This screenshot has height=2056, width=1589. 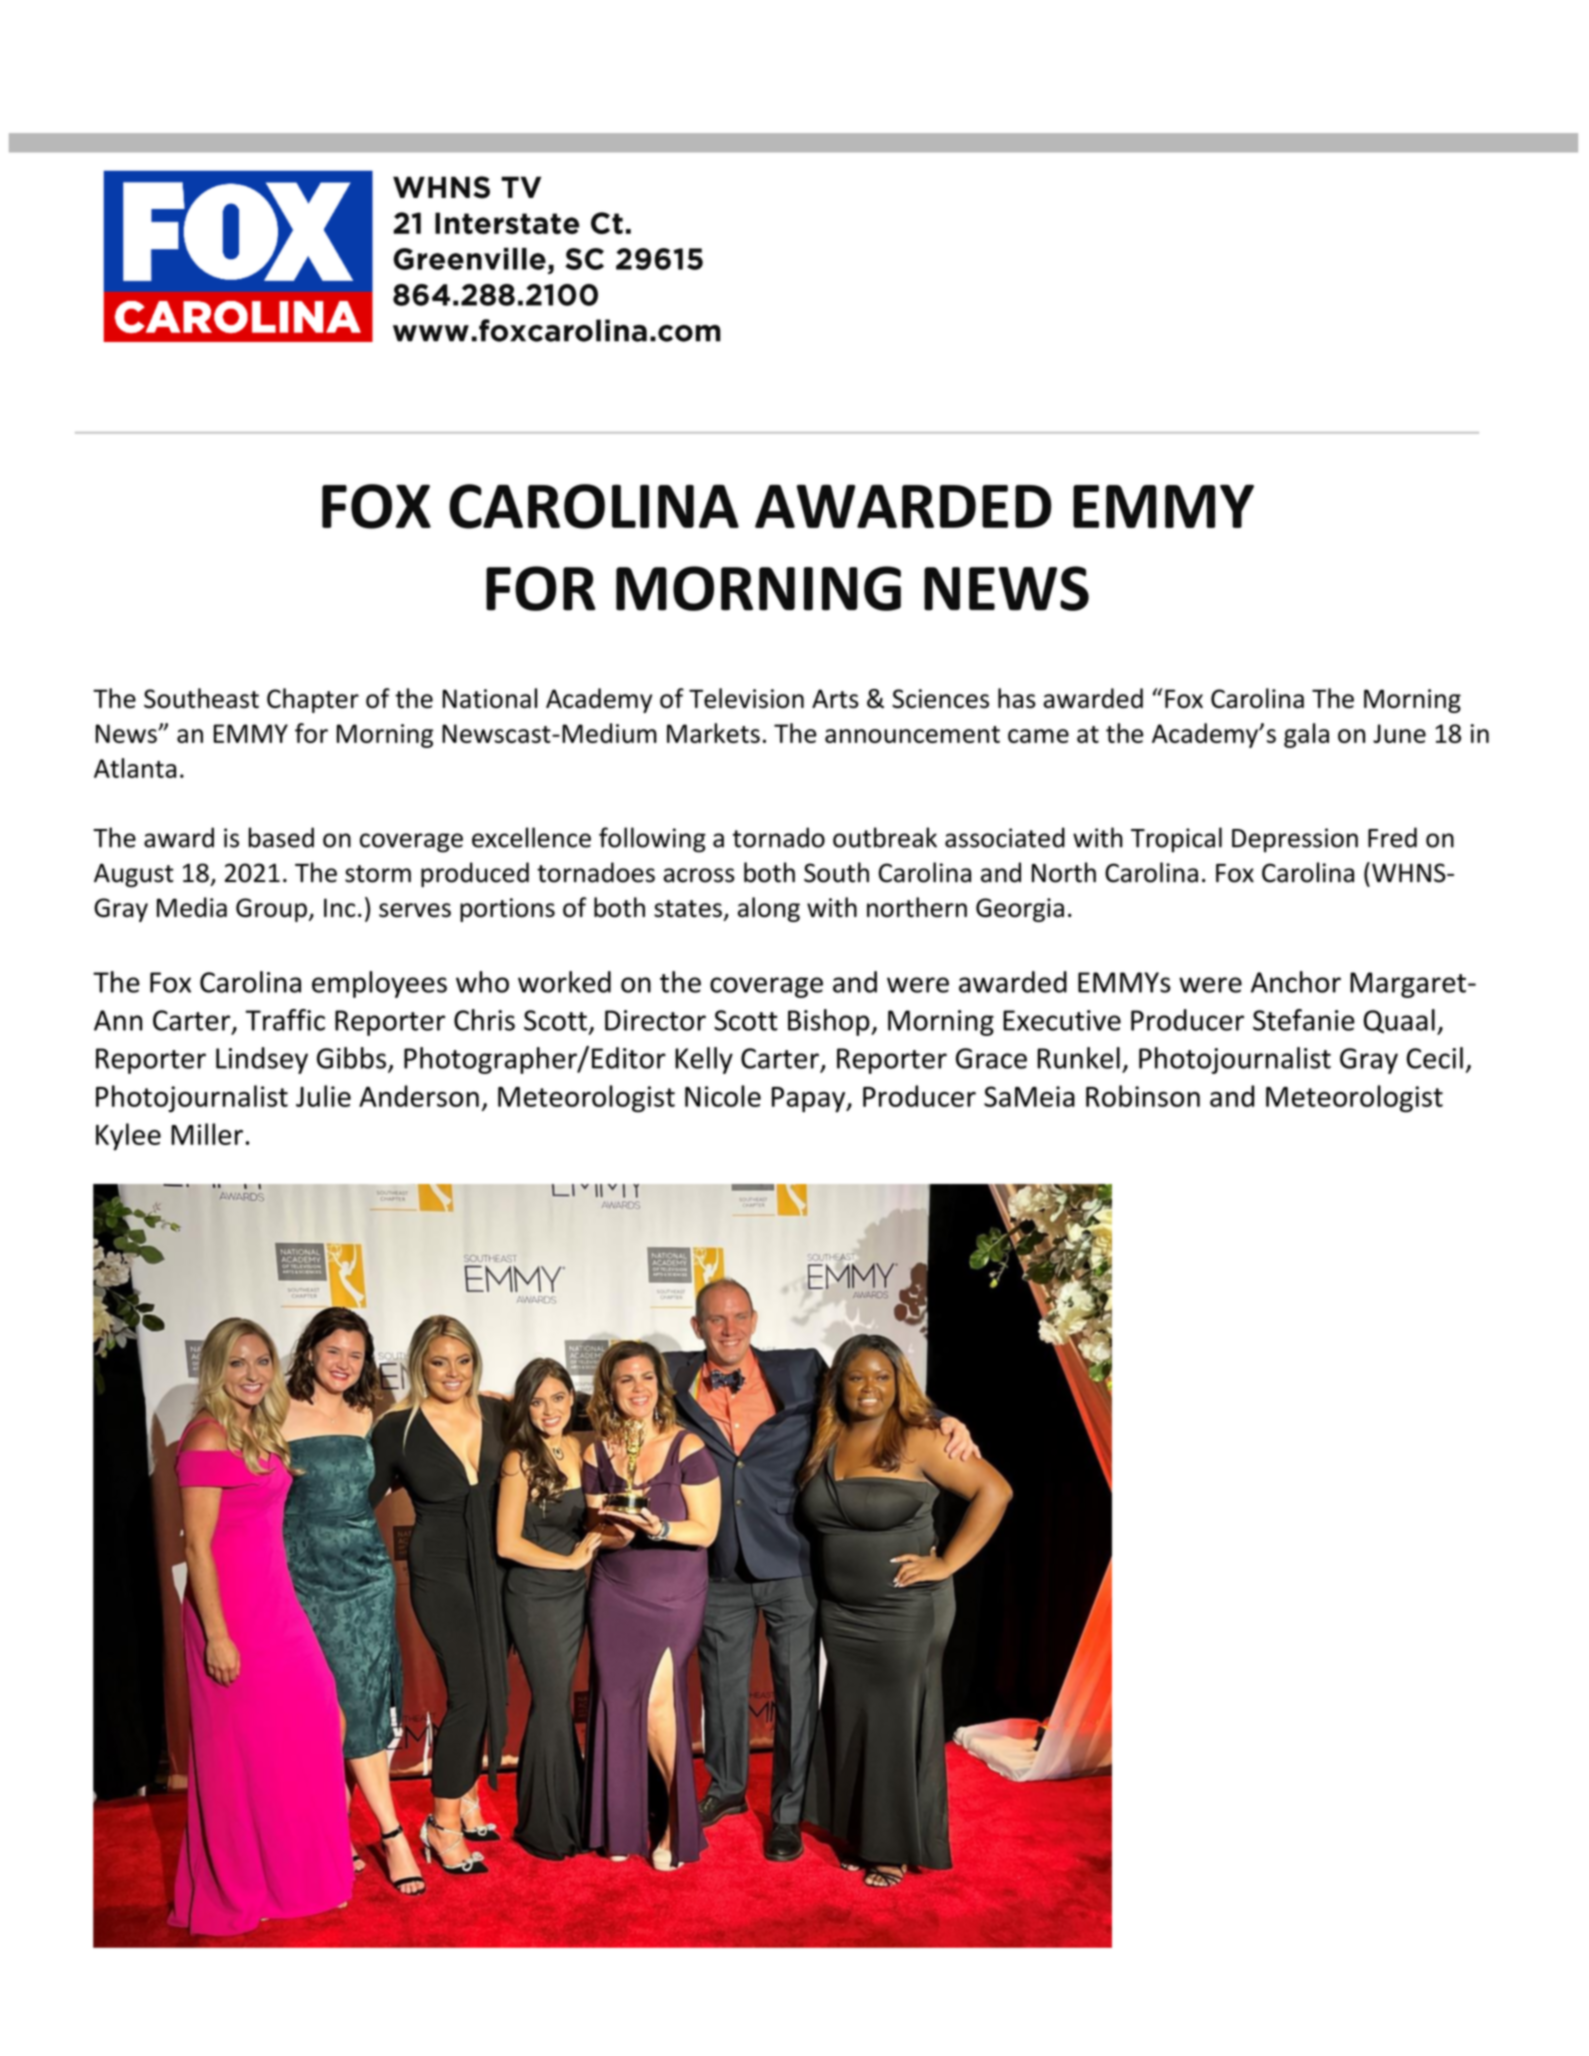 I want to click on Traffic, so click(x=285, y=1020).
